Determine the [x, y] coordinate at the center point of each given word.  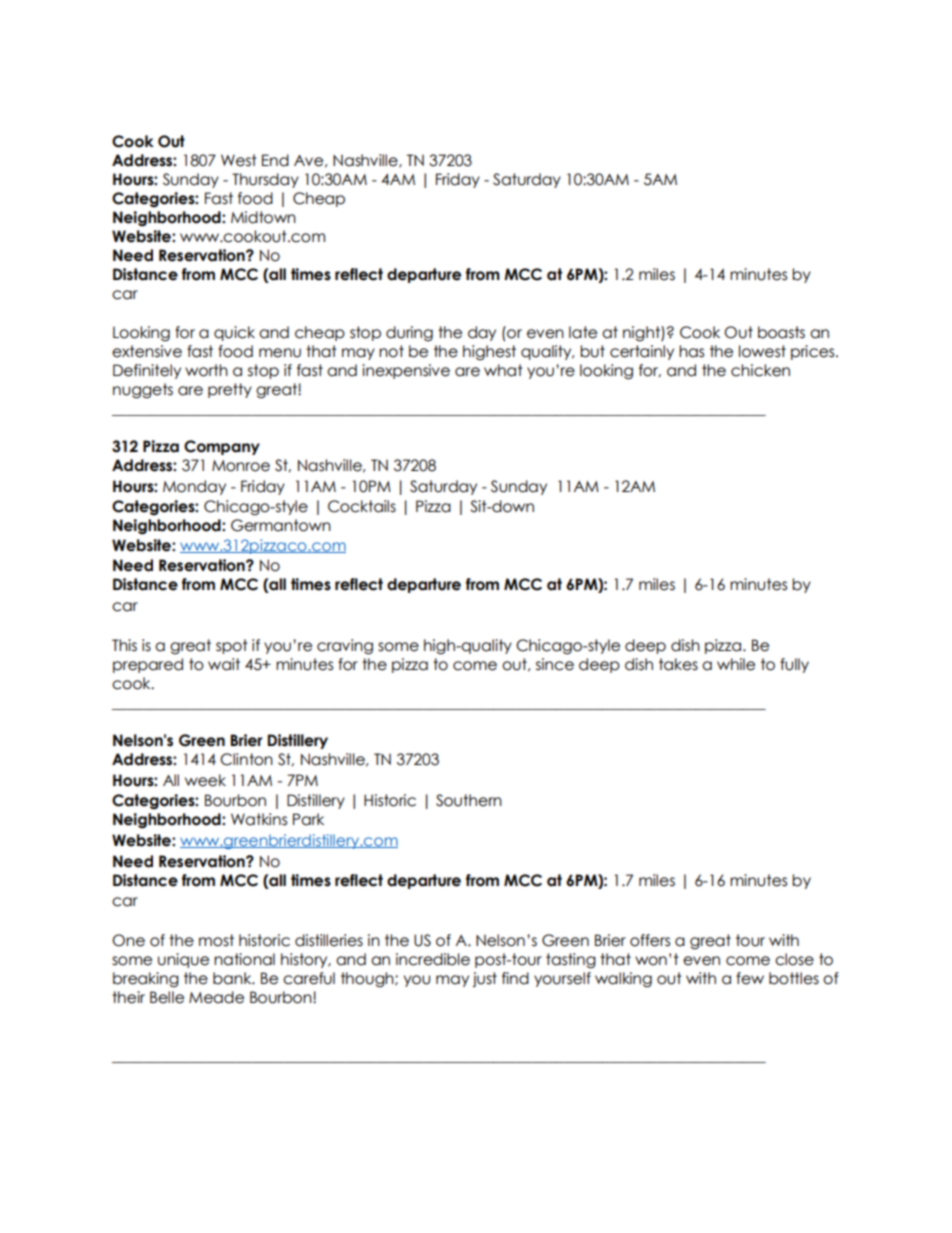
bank [233, 978]
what [503, 370]
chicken [760, 370]
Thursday [265, 180]
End [275, 160]
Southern [469, 800]
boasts [781, 332]
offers [650, 940]
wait [224, 664]
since [555, 664]
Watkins [259, 819]
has [691, 351]
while [736, 664]
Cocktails [362, 506]
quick [234, 333]
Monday [194, 487]
